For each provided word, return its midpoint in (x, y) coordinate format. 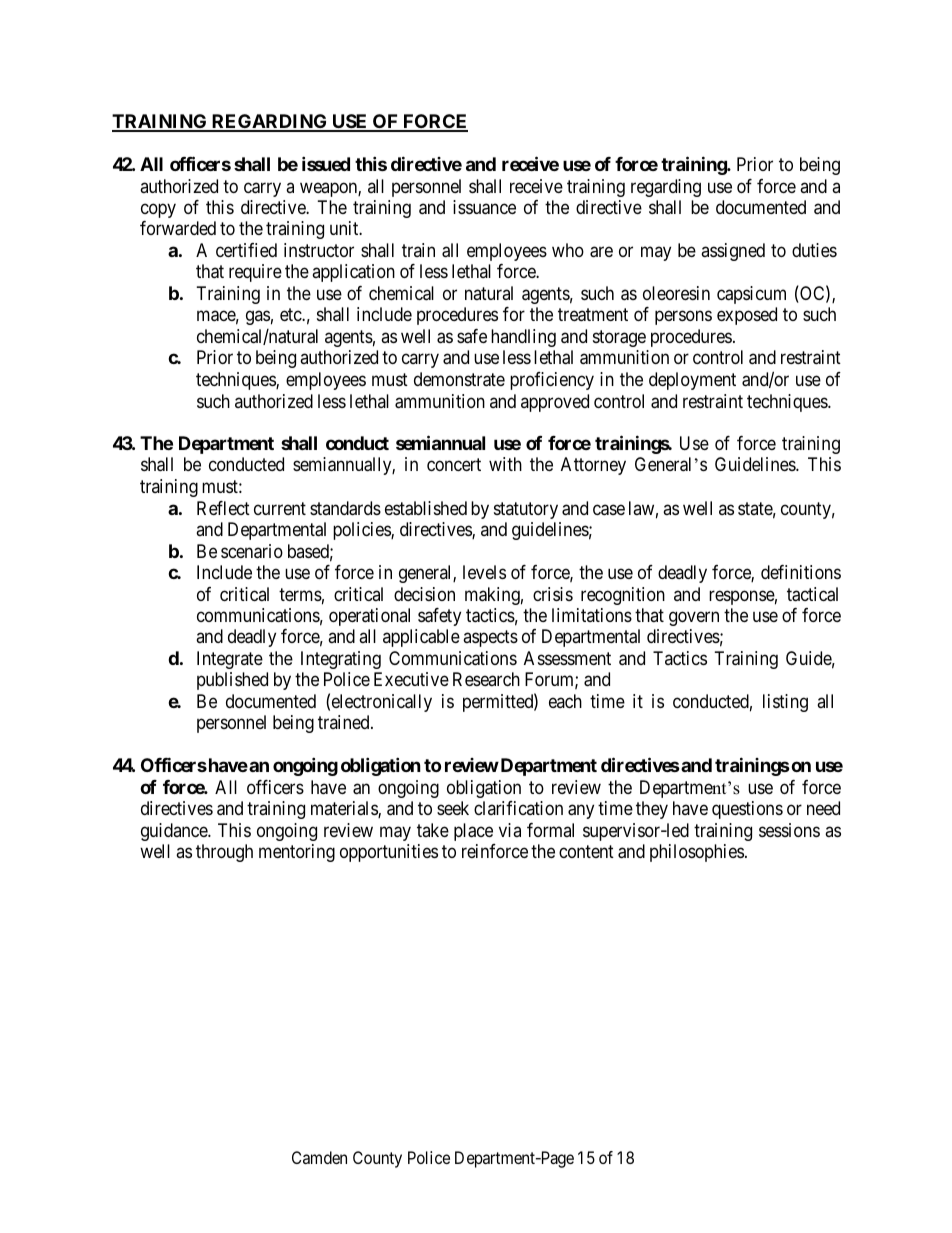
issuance (484, 207)
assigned (733, 252)
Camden (319, 1157)
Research (486, 679)
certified (246, 250)
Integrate (230, 660)
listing (785, 703)
